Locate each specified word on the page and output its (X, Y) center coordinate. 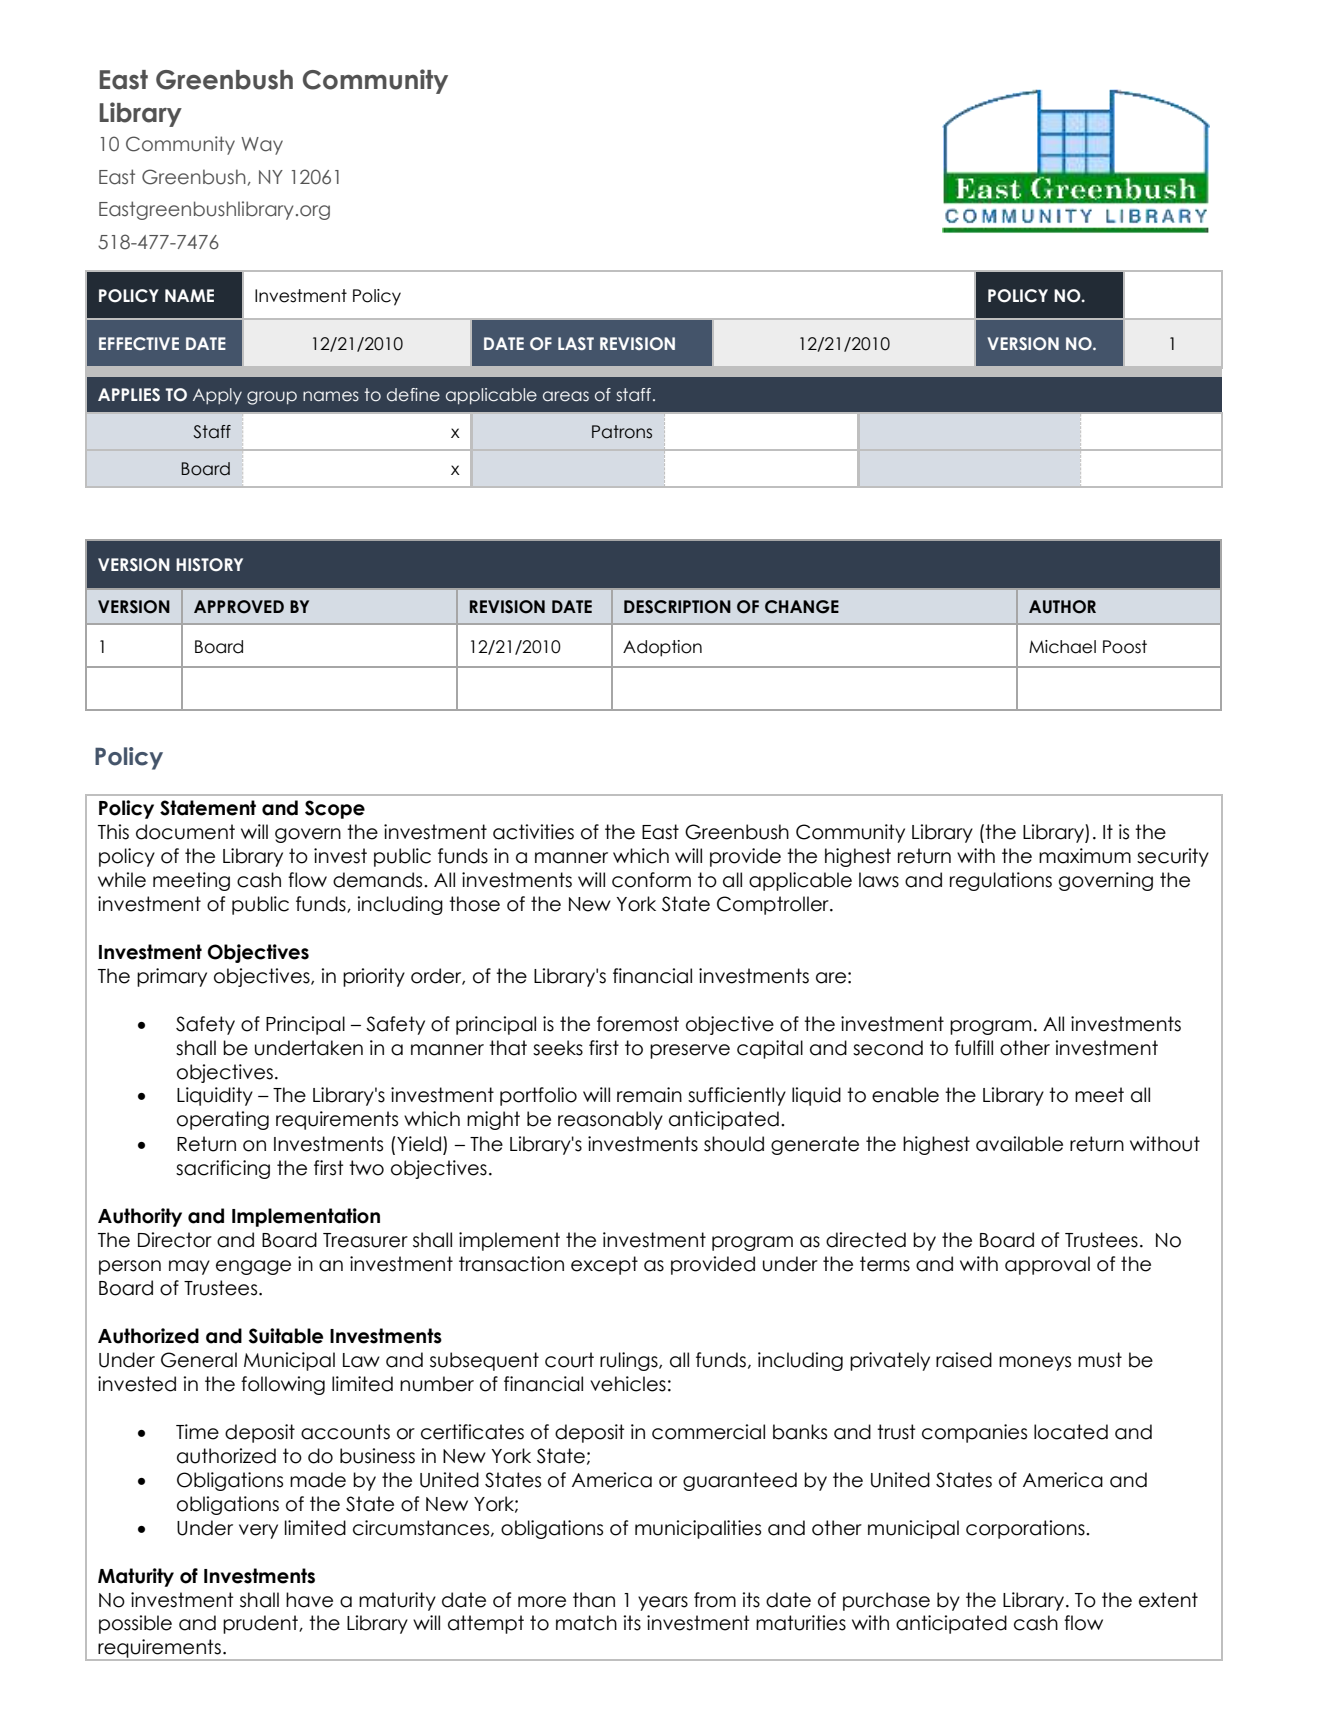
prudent (261, 1624)
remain (649, 1095)
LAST (576, 343)
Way (262, 146)
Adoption (662, 648)
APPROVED (239, 607)
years (663, 1603)
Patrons (622, 432)
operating (223, 1120)
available (1019, 1144)
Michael (1062, 647)
